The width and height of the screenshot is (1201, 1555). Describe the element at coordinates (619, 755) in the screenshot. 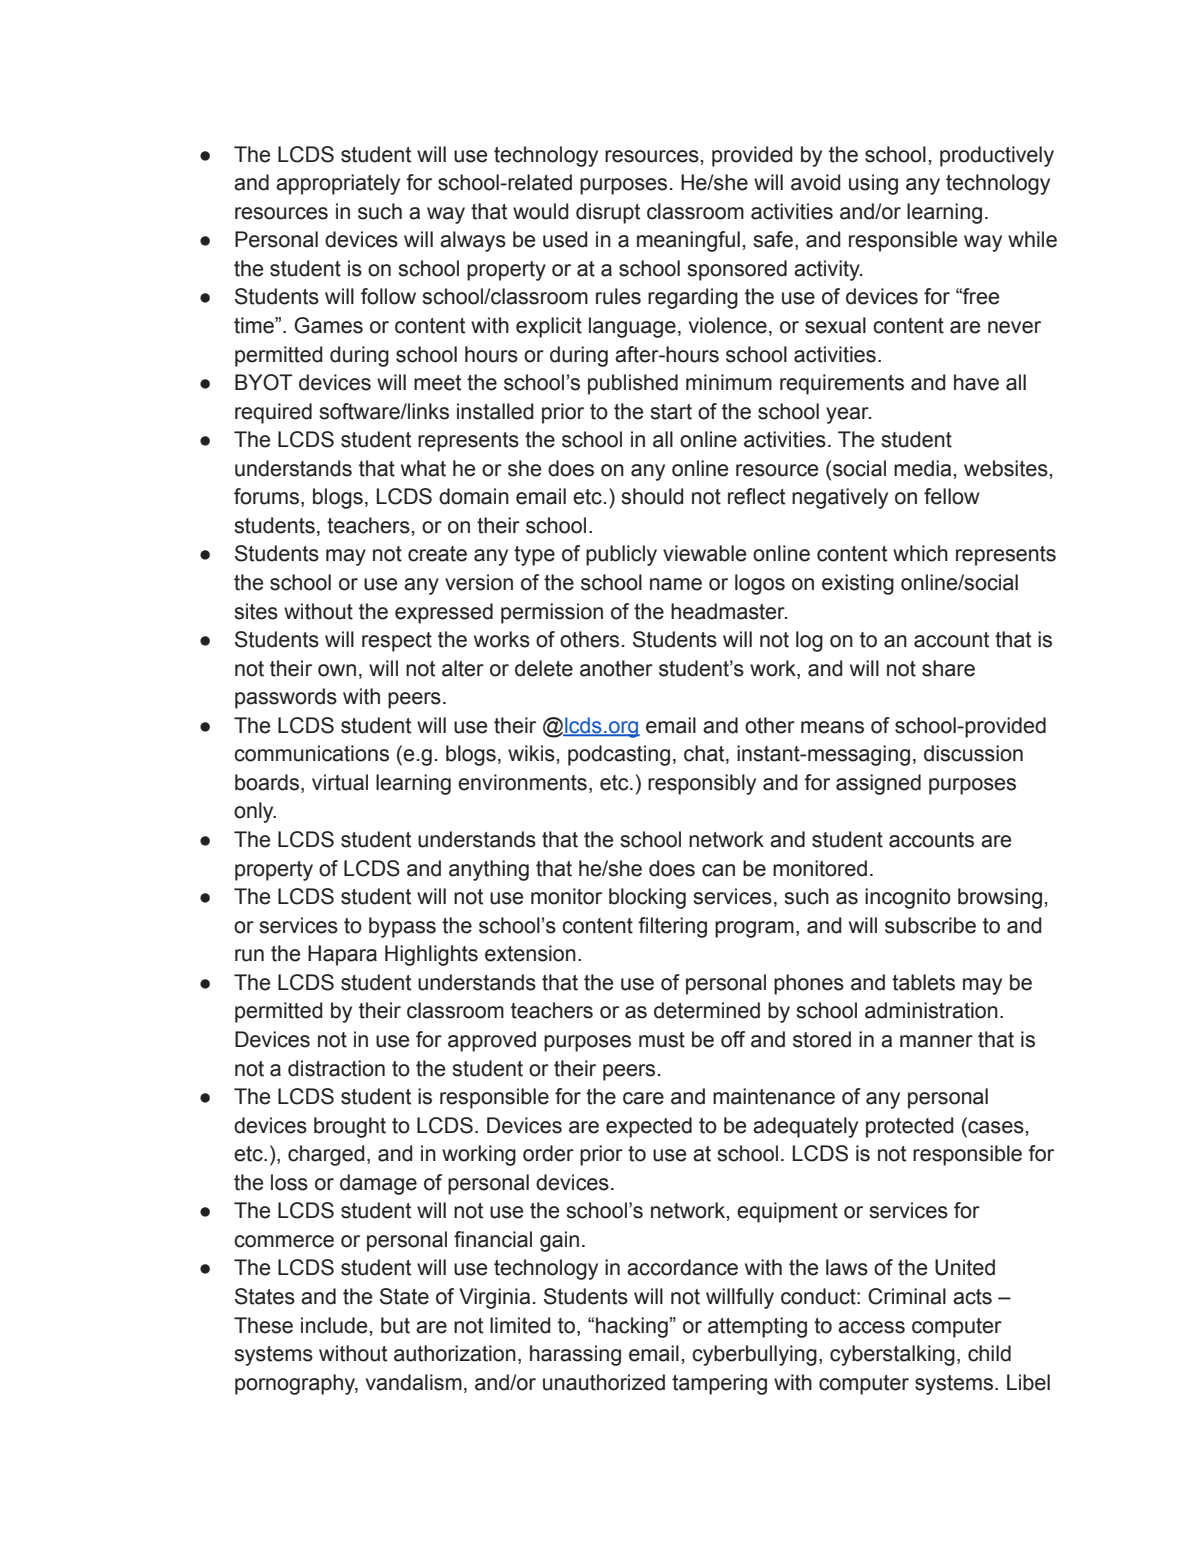

I see `podcasting` at that location.
